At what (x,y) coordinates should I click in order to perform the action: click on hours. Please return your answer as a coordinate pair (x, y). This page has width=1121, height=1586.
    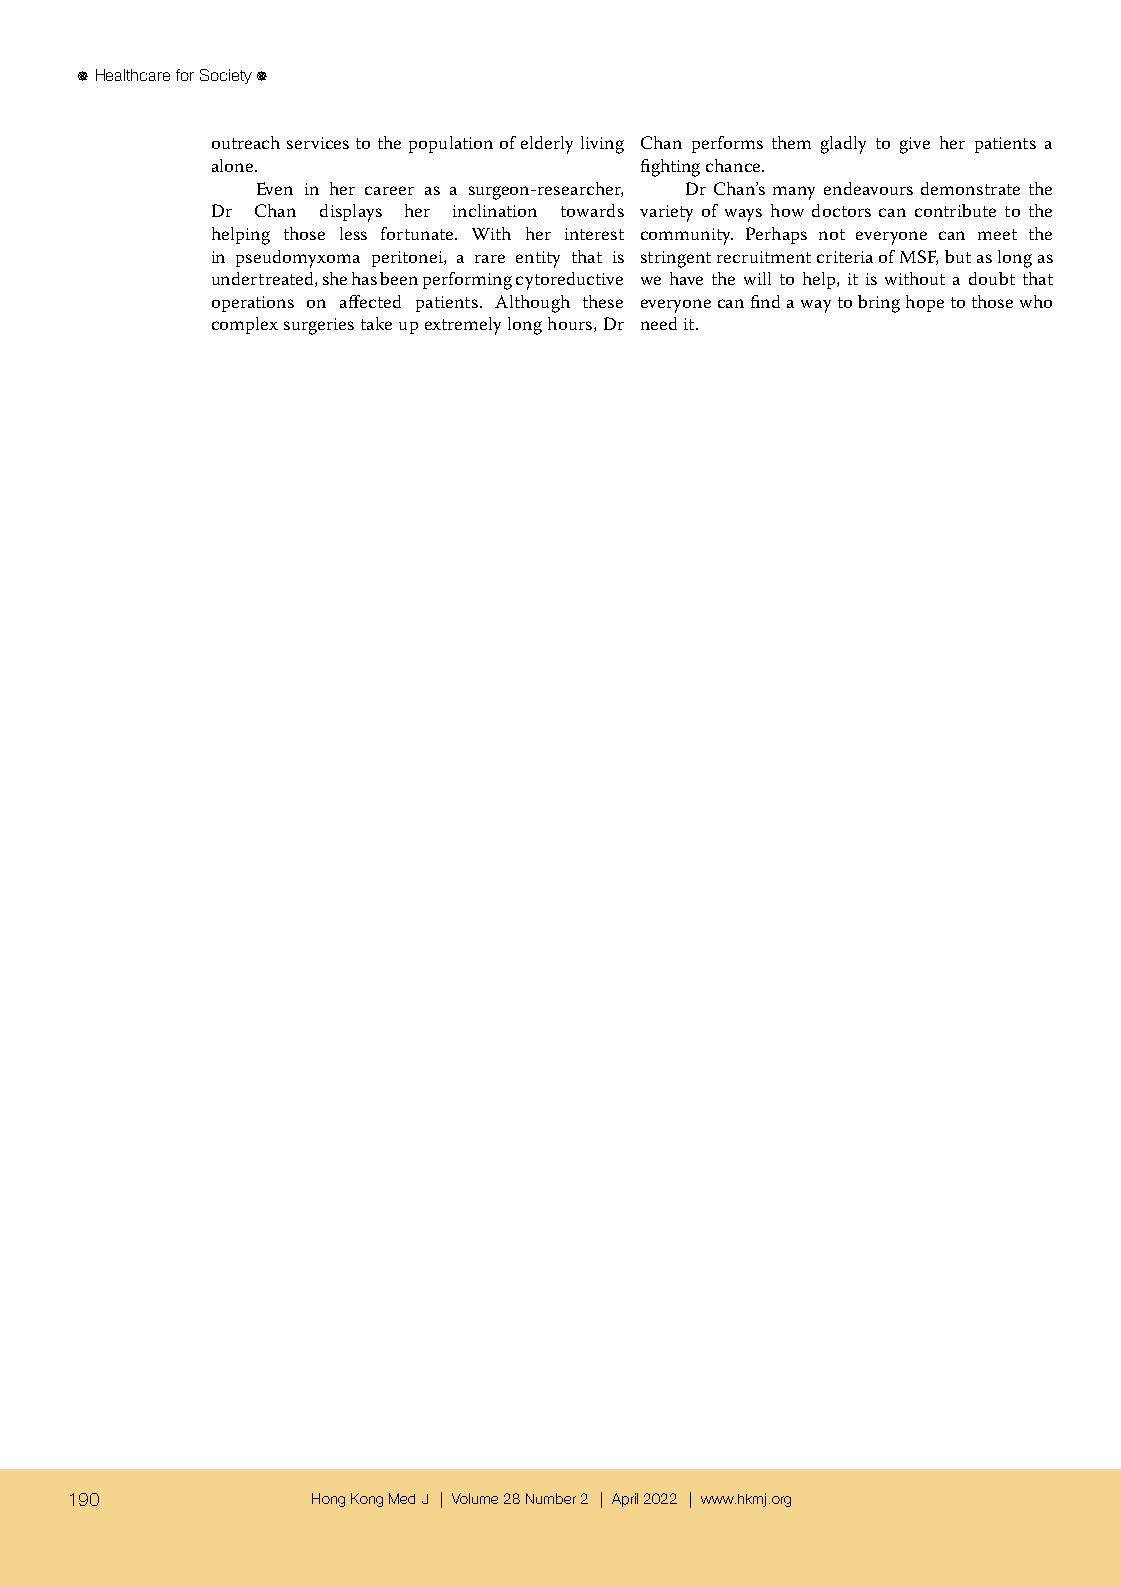
    Looking at the image, I should click on (571, 324).
